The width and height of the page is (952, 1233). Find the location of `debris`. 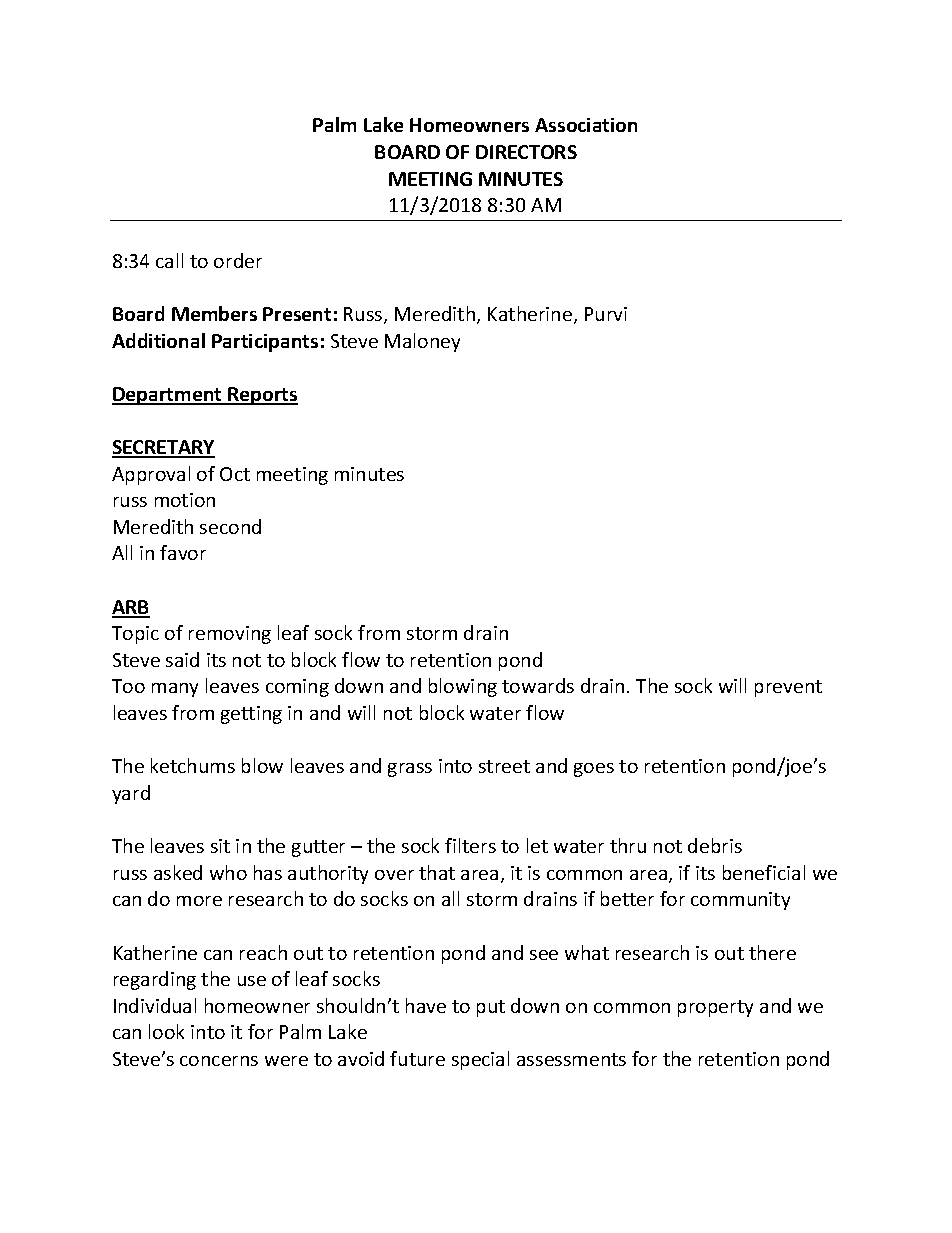

debris is located at coordinates (715, 845).
